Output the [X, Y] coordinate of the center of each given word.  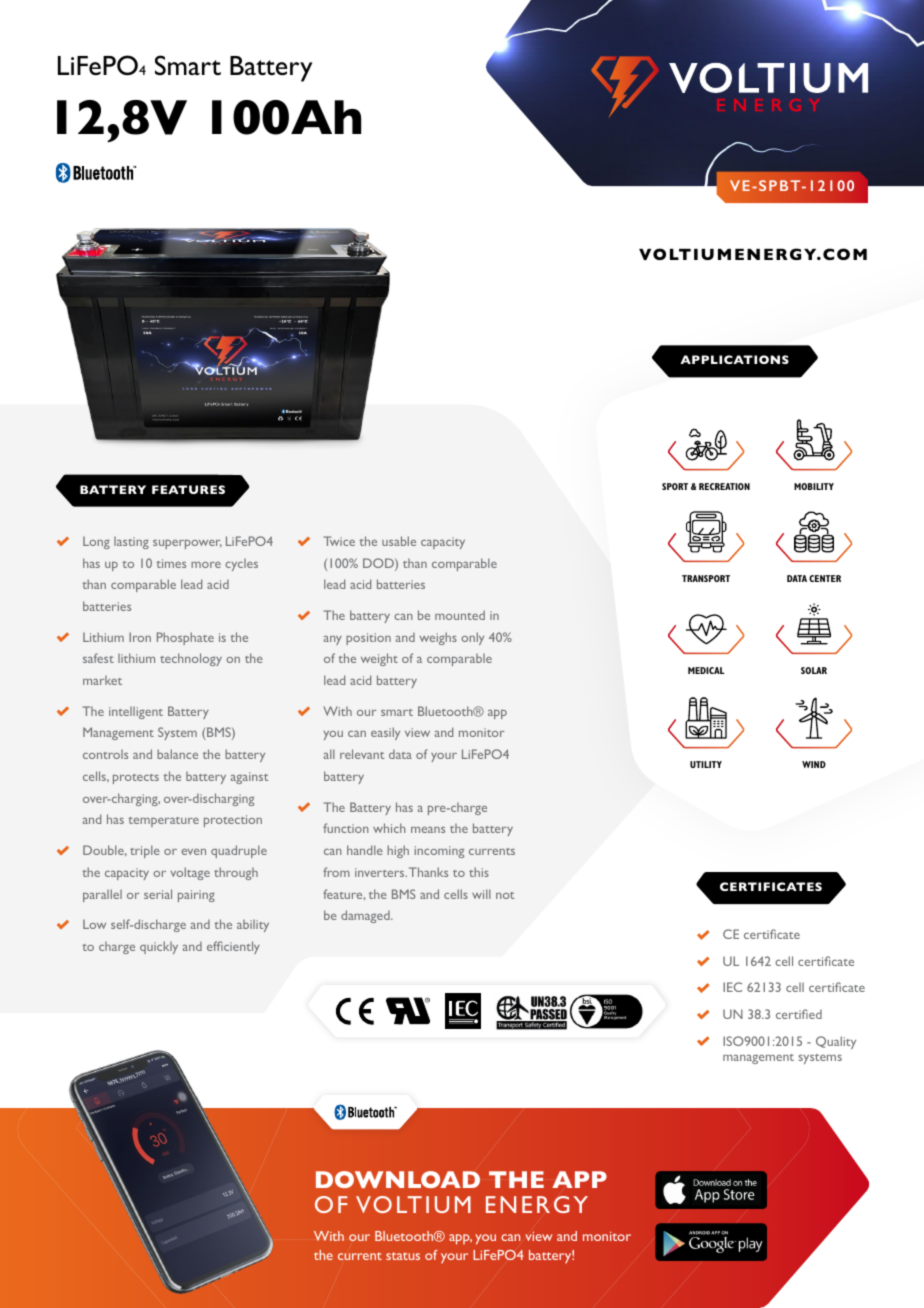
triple [145, 851]
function [346, 828]
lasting [131, 543]
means [428, 830]
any [333, 640]
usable [399, 541]
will [481, 894]
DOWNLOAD [398, 1179]
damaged [366, 916]
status [403, 1256]
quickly [159, 947]
